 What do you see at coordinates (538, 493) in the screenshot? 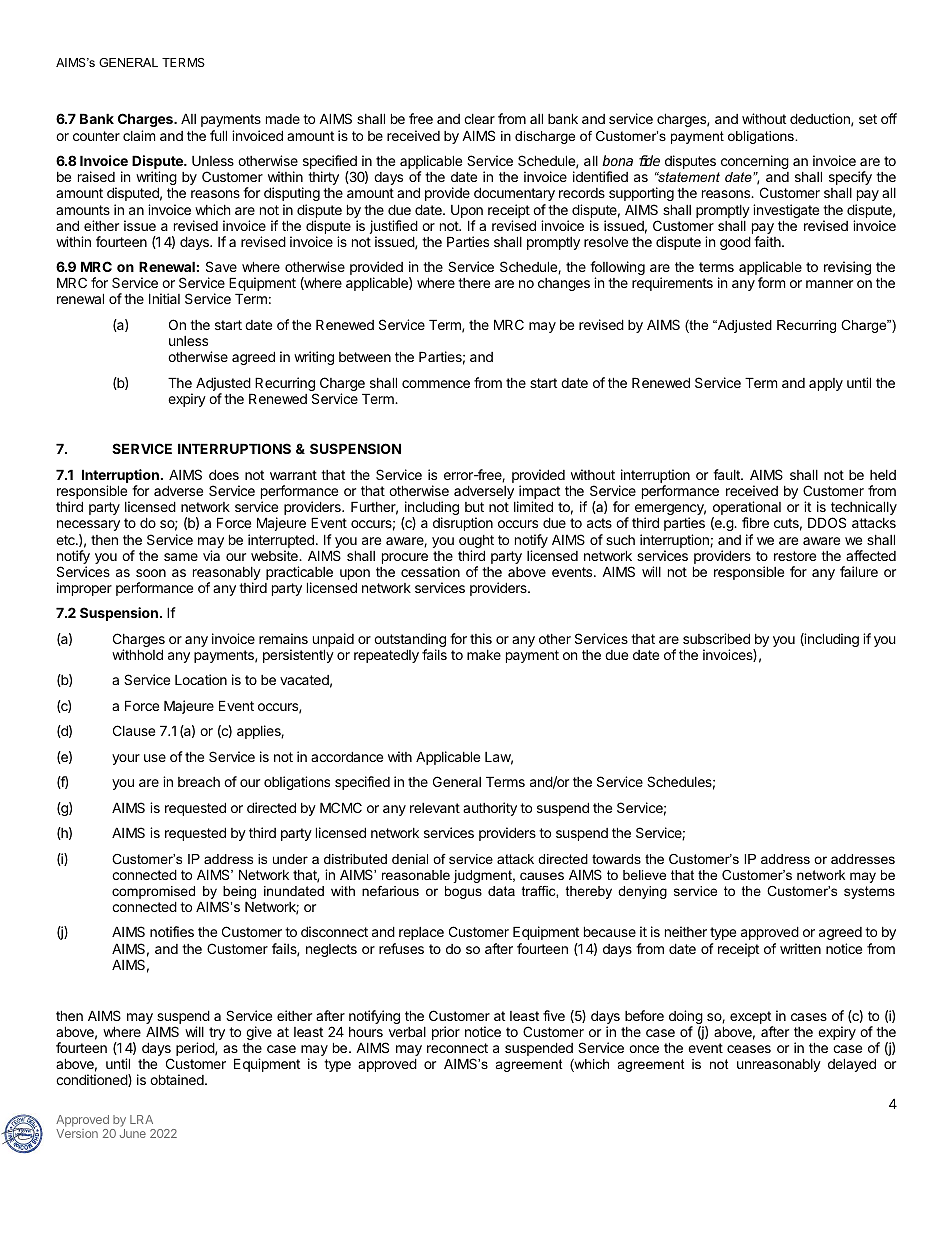
I see `impact` at bounding box center [538, 493].
